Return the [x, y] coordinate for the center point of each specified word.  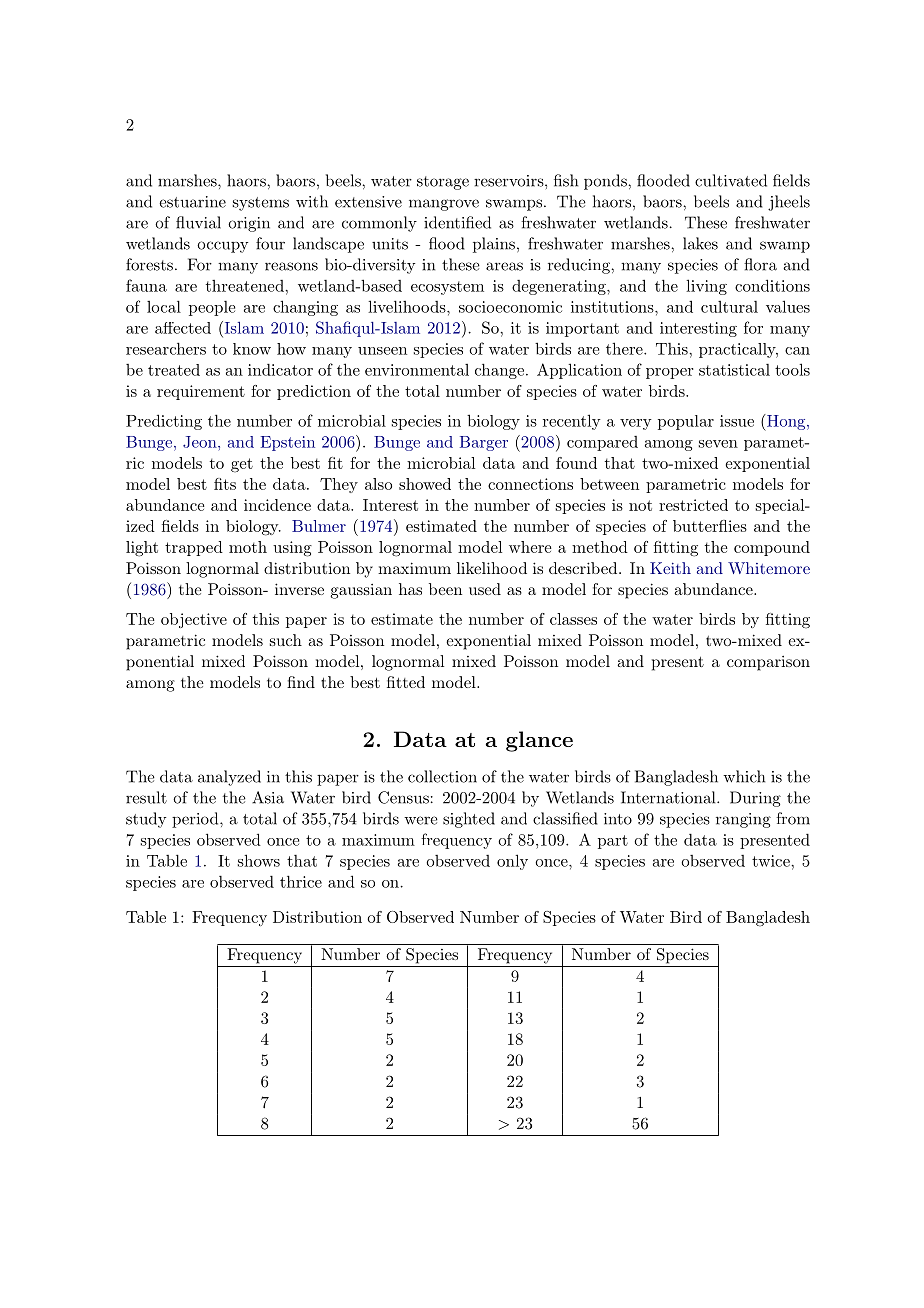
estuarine [192, 202]
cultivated [731, 180]
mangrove [444, 205]
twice [772, 861]
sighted [469, 820]
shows [259, 860]
